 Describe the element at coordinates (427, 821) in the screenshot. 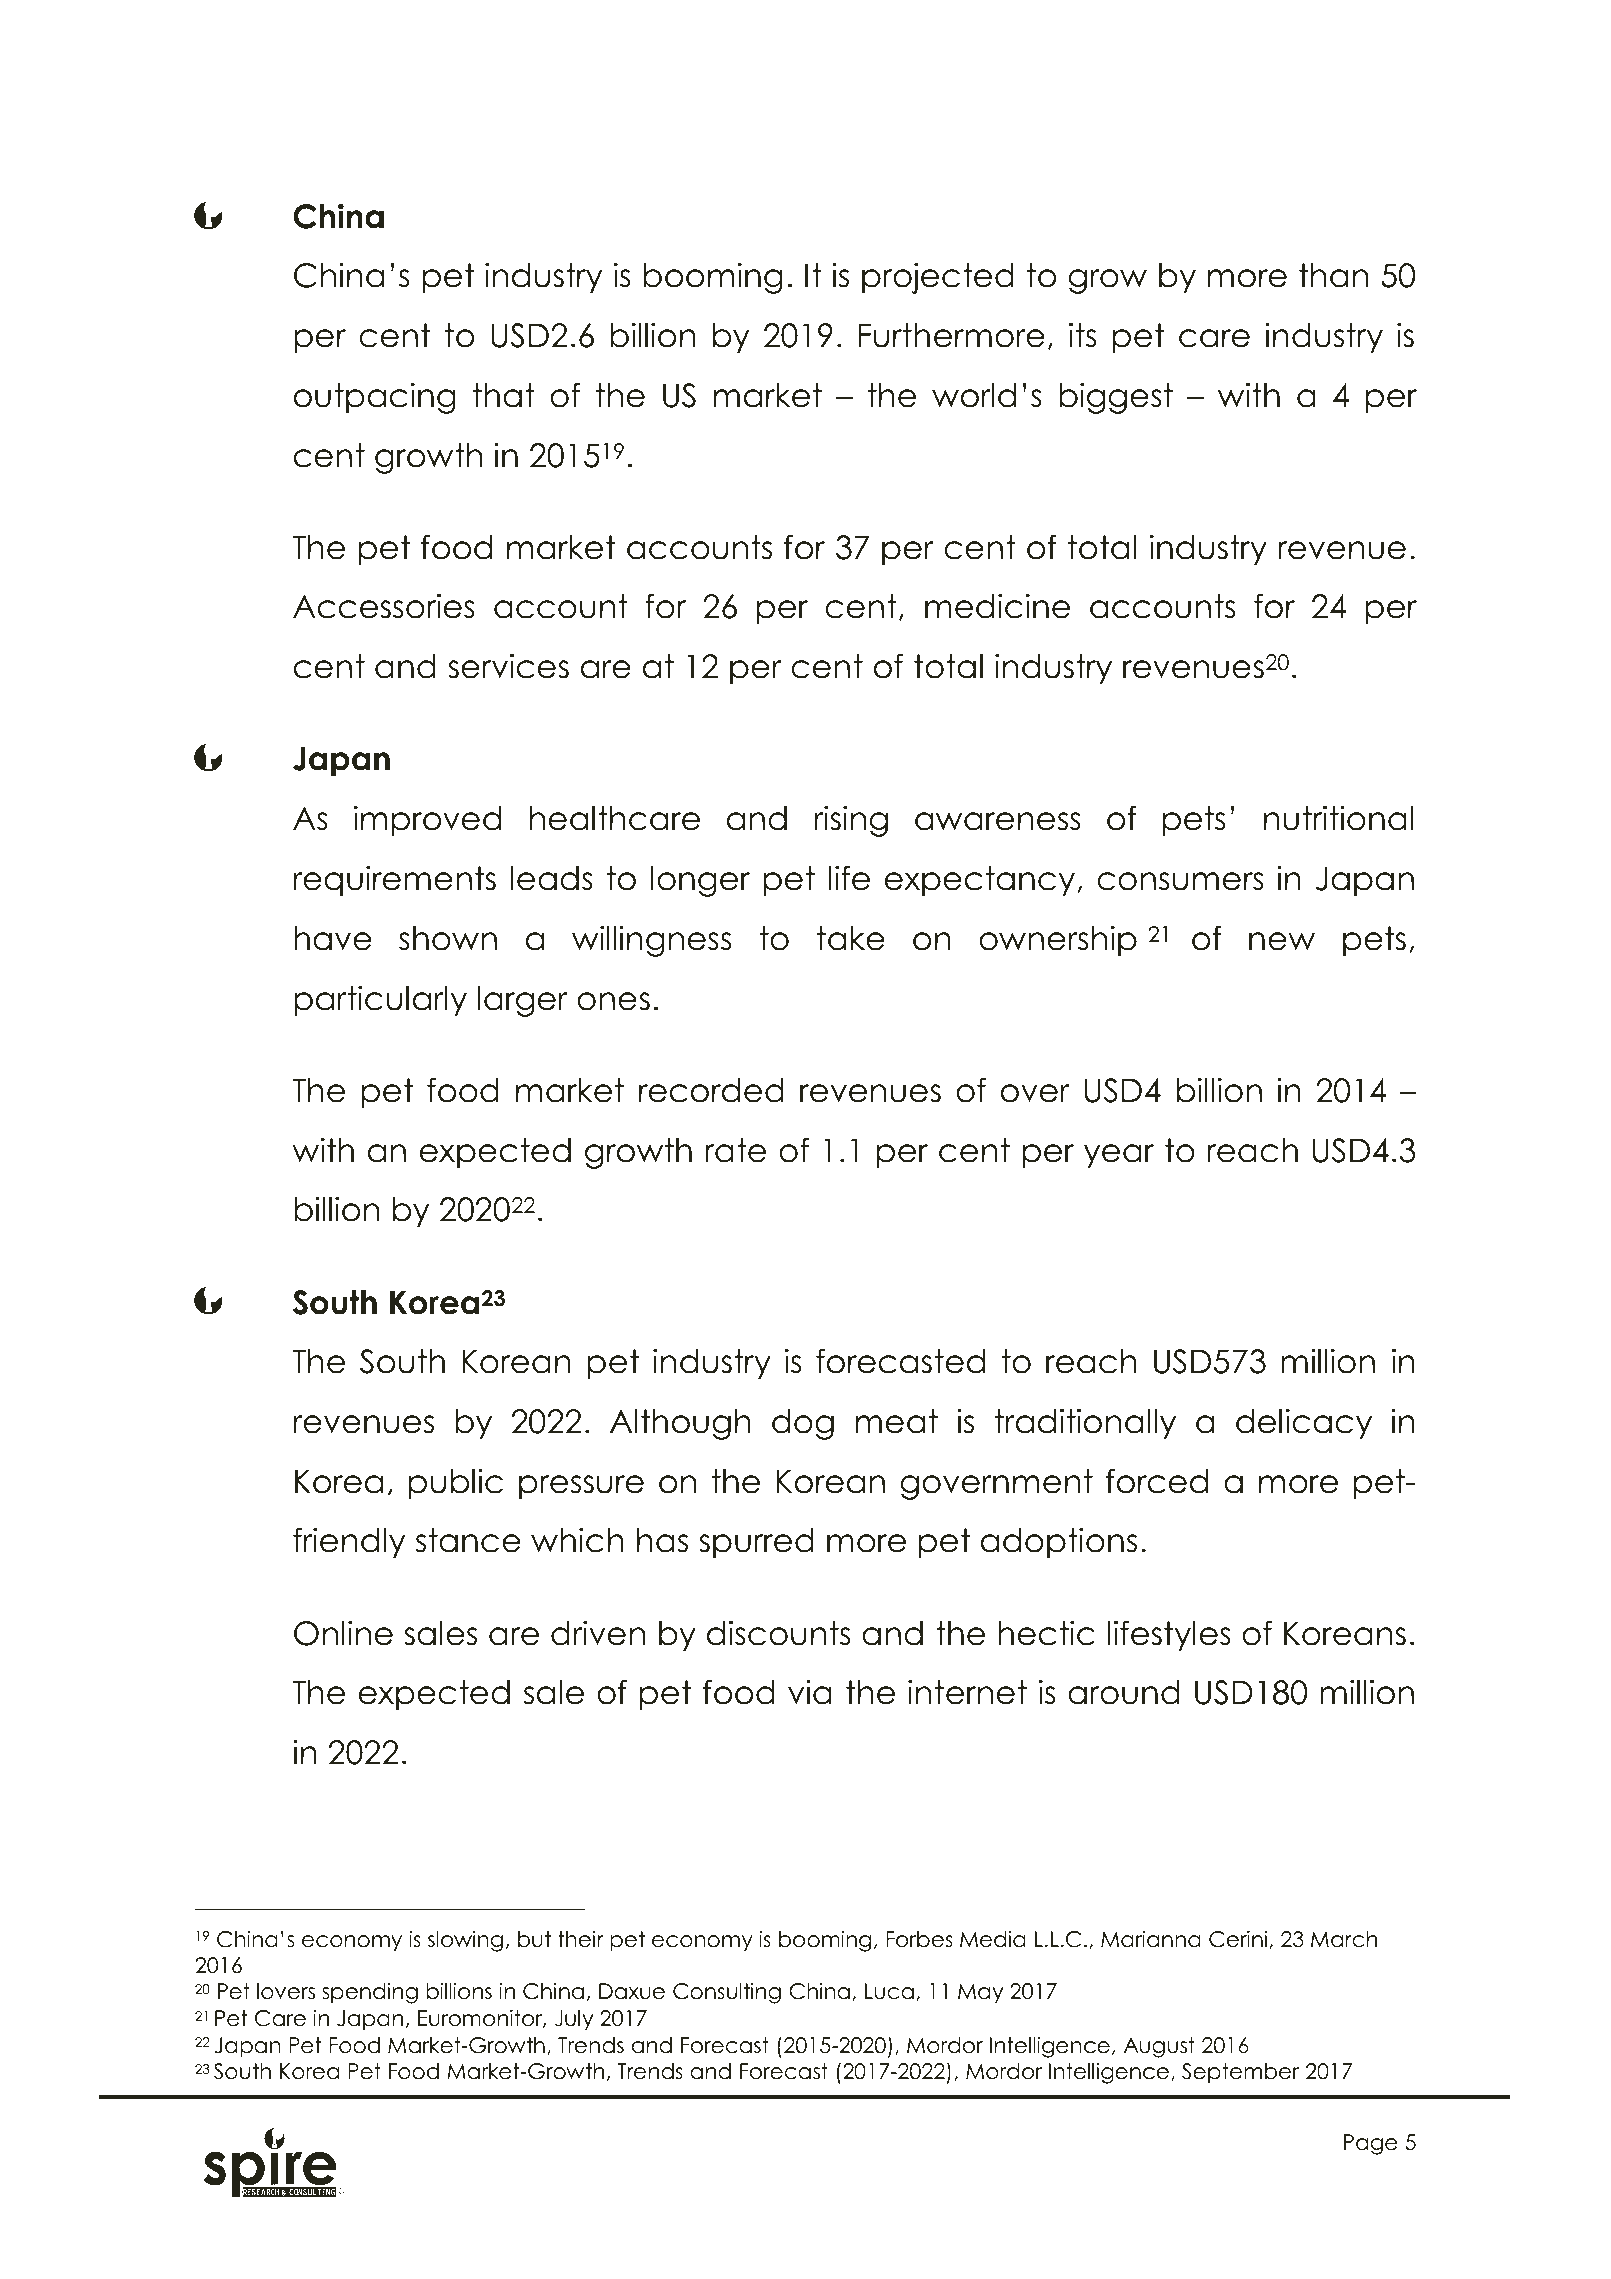

I see `improved` at that location.
